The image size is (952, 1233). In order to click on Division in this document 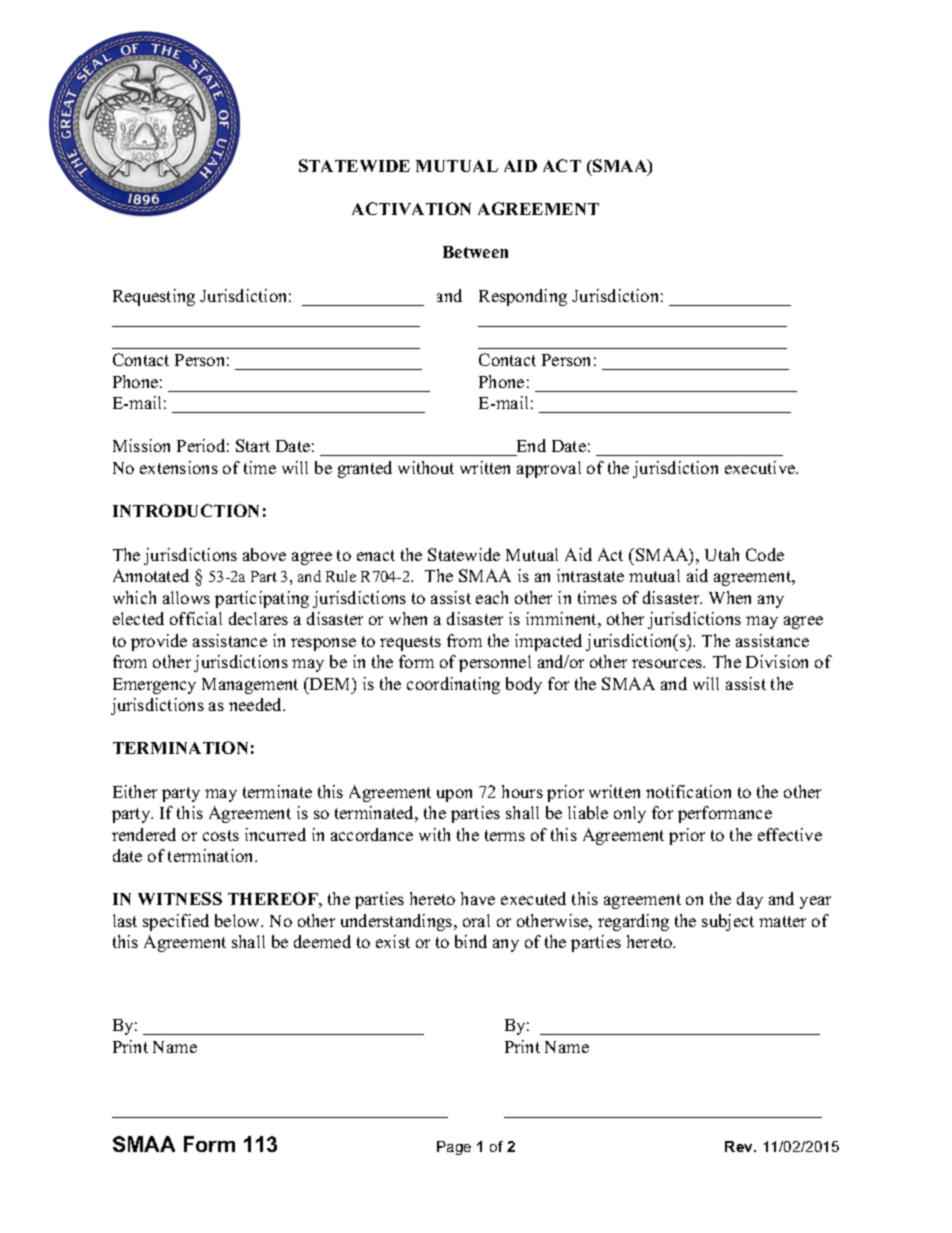, I will do `click(777, 661)`.
